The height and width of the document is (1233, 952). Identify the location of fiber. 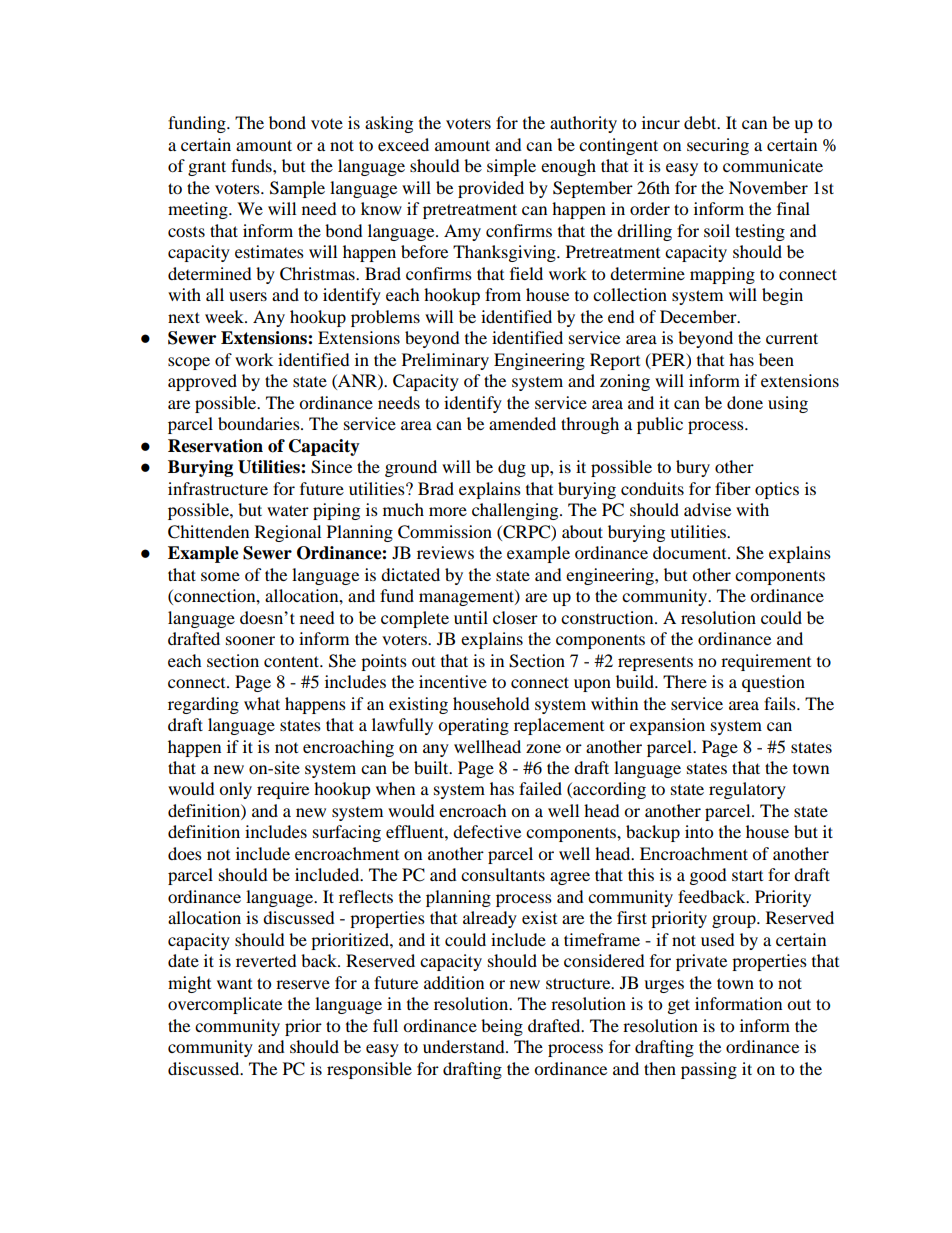
(733, 488).
